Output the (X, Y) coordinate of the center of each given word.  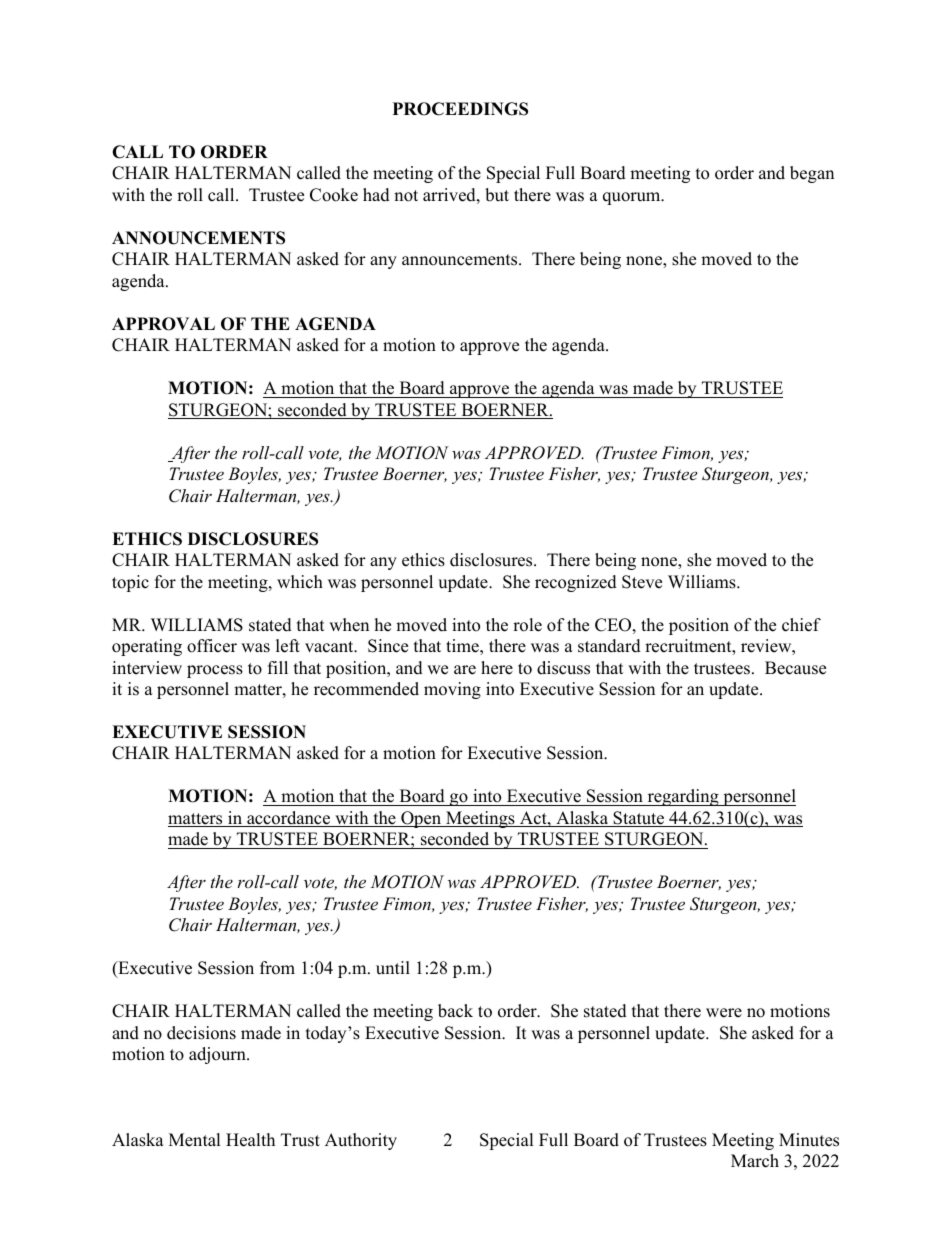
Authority (361, 1141)
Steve (642, 582)
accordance (289, 819)
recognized (576, 583)
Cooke (334, 195)
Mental (195, 1140)
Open (421, 819)
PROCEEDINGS (460, 109)
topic (130, 583)
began (812, 174)
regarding (683, 797)
